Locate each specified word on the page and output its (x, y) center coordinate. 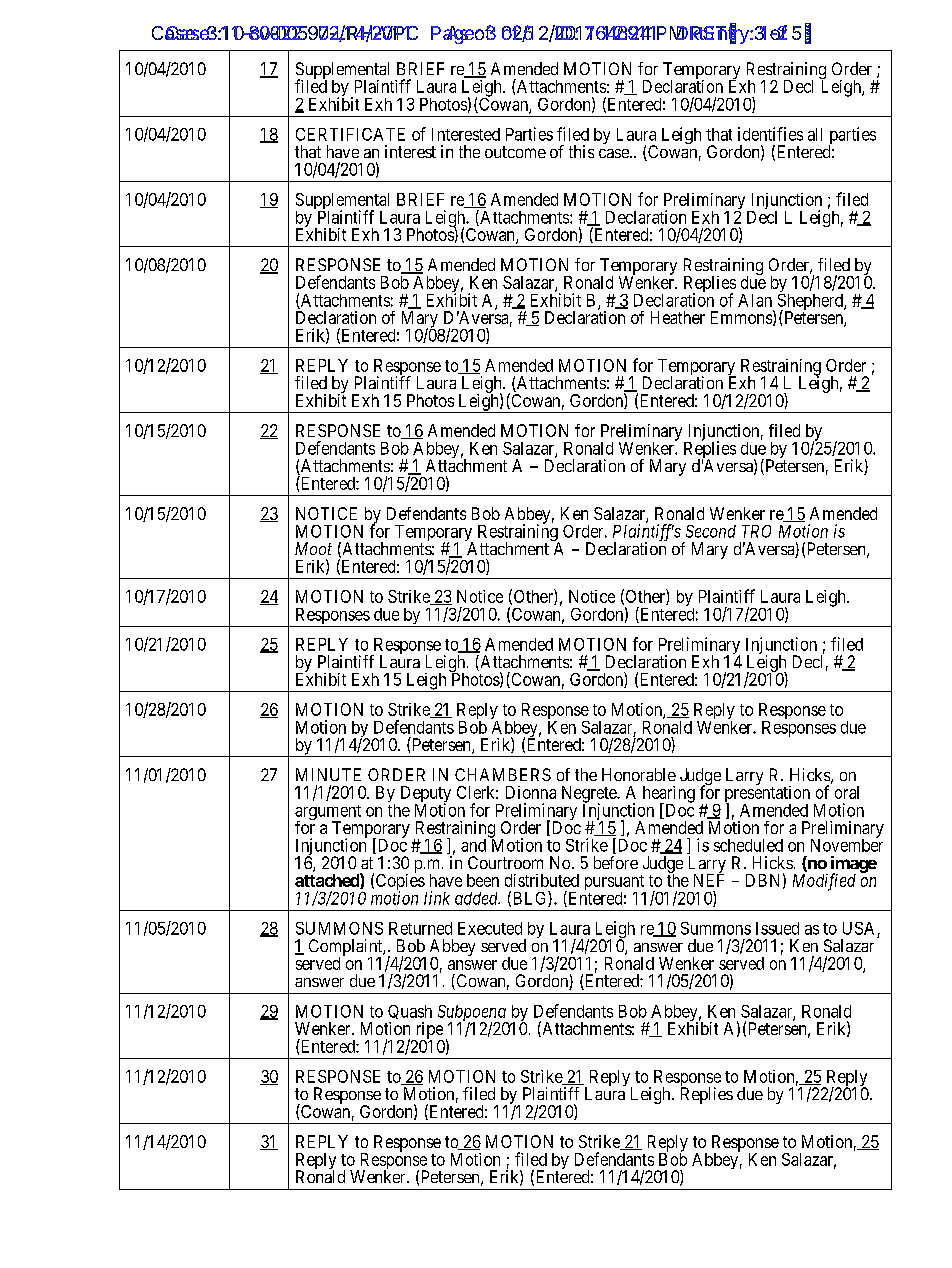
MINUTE (328, 774)
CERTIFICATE (350, 134)
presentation (767, 794)
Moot (313, 548)
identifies (770, 134)
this (581, 151)
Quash (410, 1014)
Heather (678, 317)
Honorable (639, 774)
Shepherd (811, 303)
